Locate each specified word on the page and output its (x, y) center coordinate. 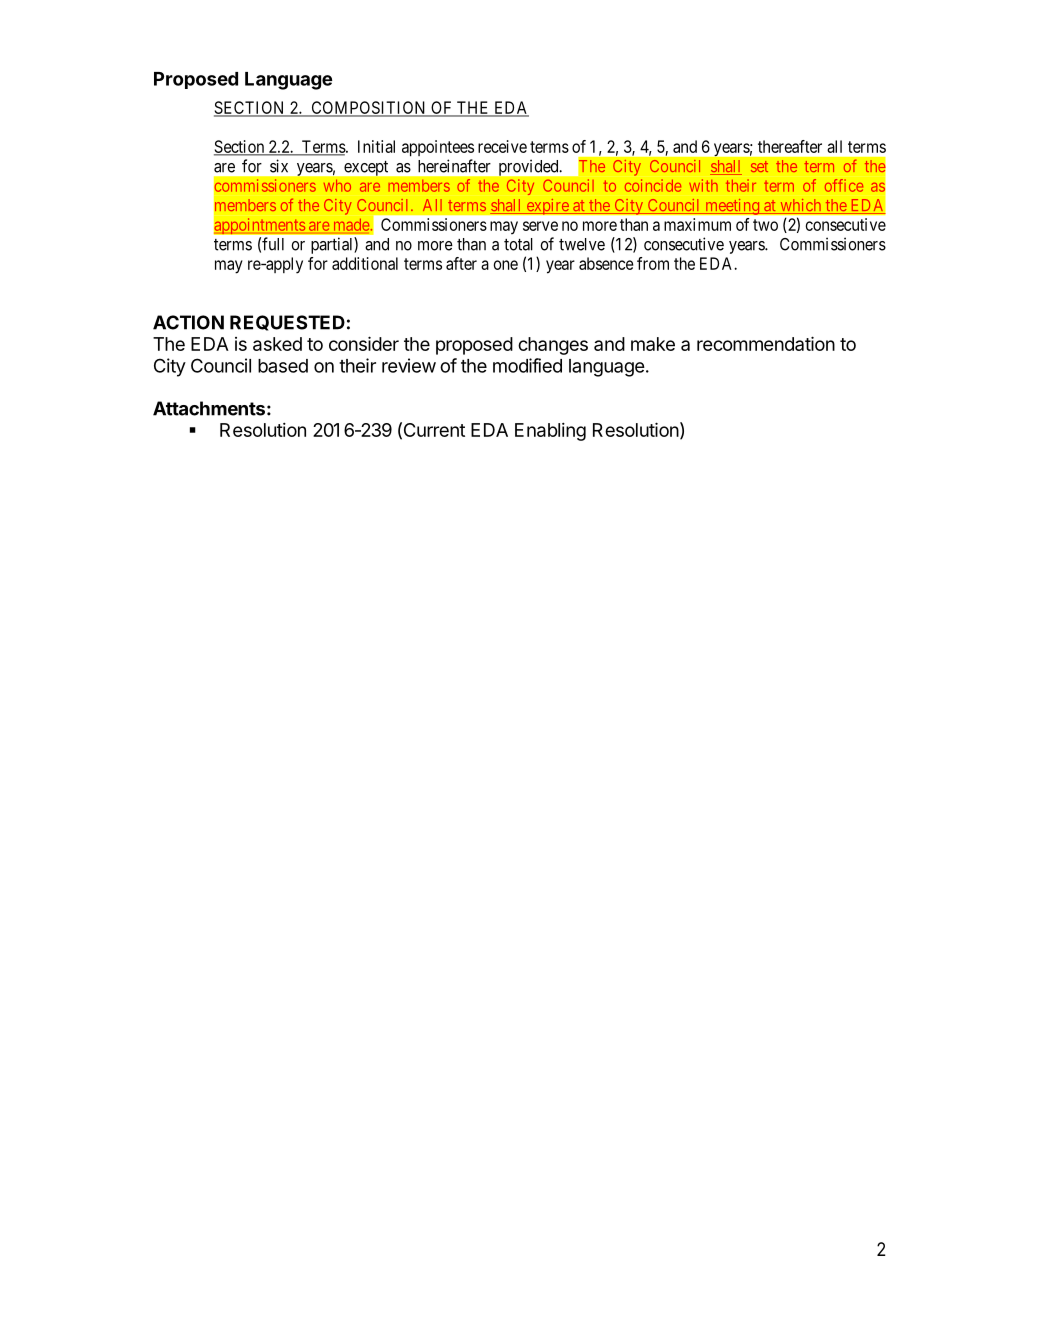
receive (502, 146)
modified (527, 365)
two (765, 225)
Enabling (550, 431)
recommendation (766, 343)
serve (540, 226)
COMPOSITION (369, 108)
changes (553, 346)
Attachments (209, 408)
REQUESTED (287, 323)
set (759, 166)
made (351, 224)
